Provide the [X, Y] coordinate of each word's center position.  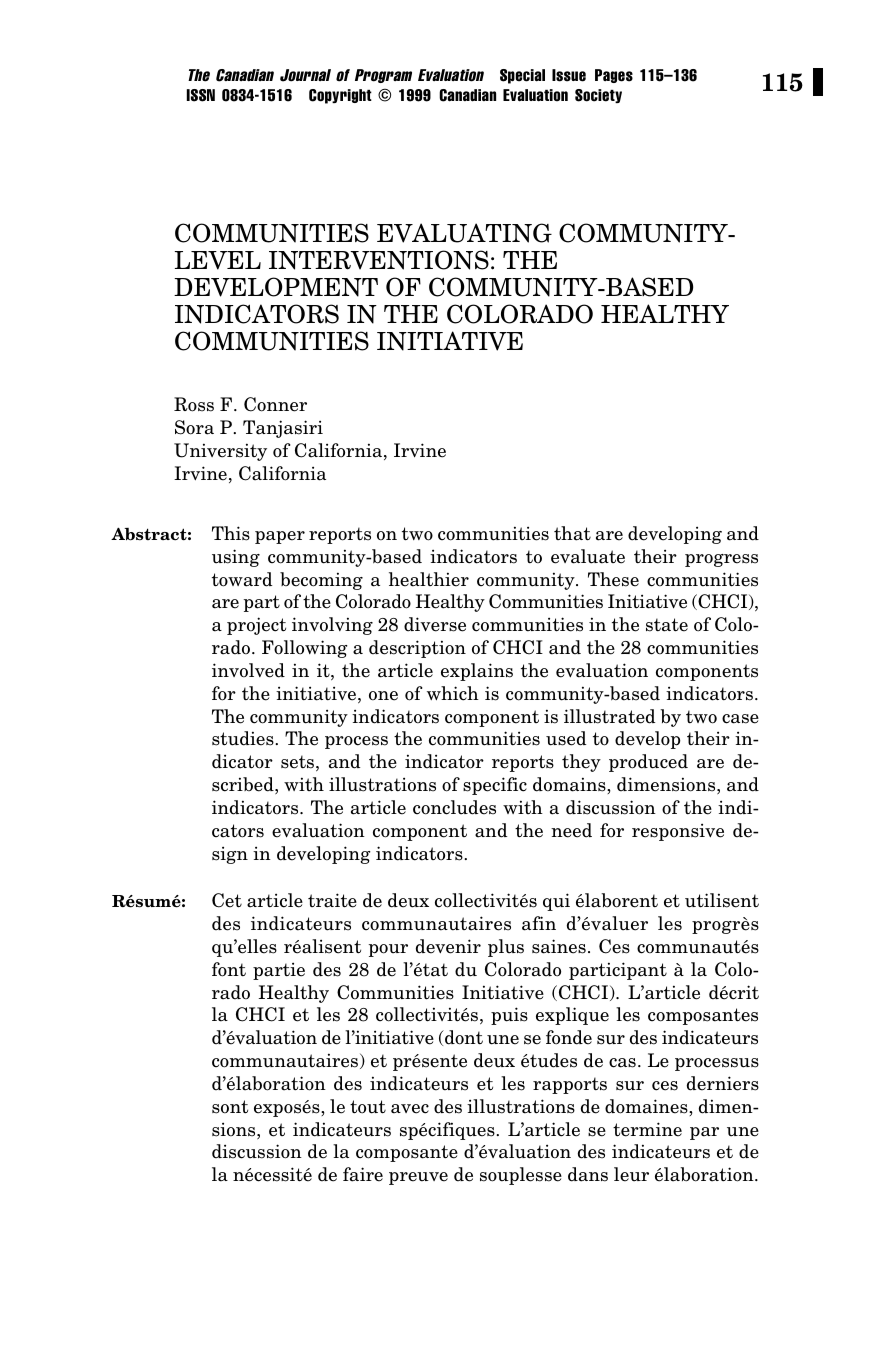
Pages [614, 76]
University [220, 452]
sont [230, 1107]
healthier [429, 579]
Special [522, 76]
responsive [678, 832]
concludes [454, 807]
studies [244, 738]
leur [631, 1174]
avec [410, 1109]
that [572, 533]
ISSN [201, 95]
